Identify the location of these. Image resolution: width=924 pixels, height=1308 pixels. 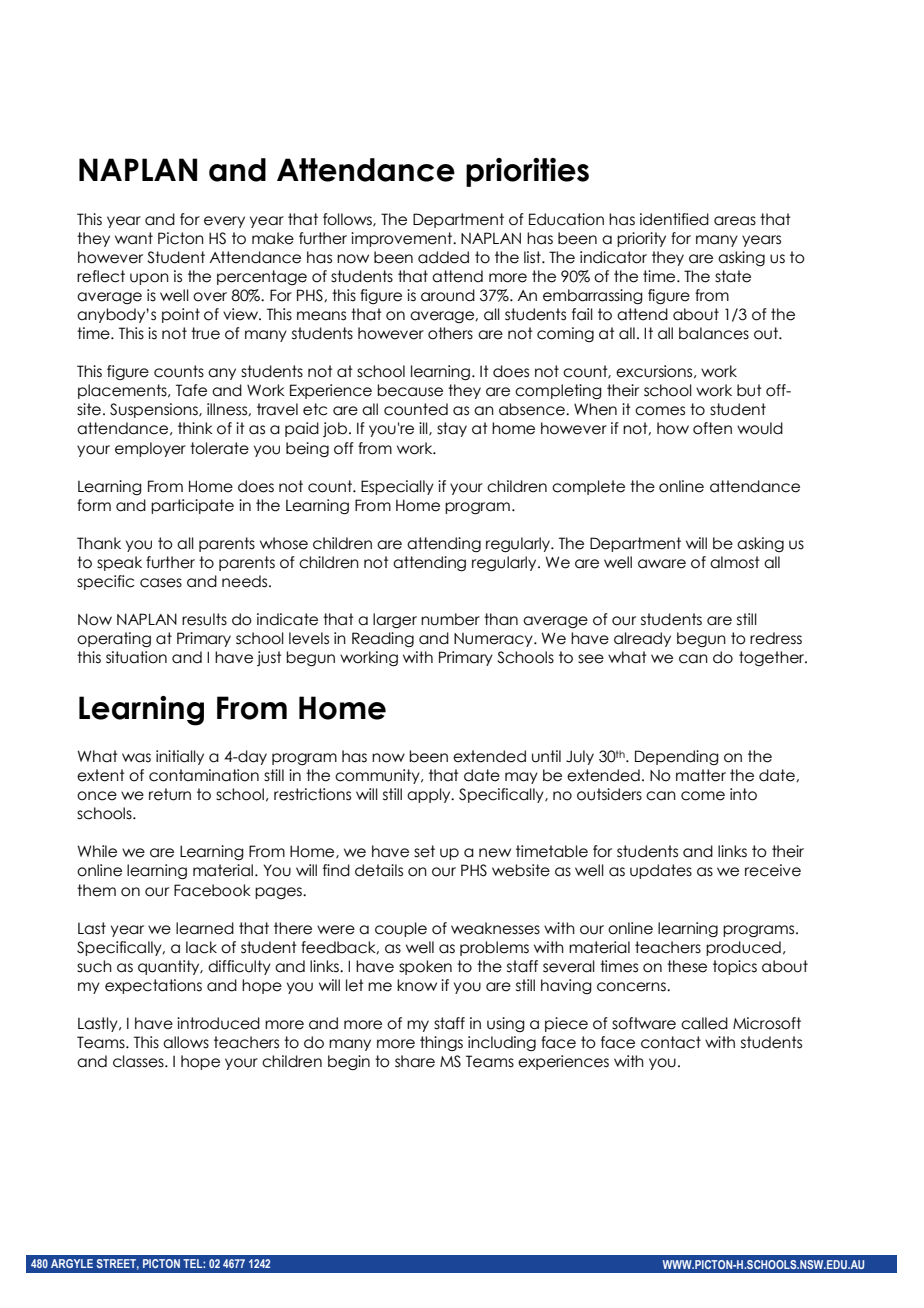
(687, 966).
